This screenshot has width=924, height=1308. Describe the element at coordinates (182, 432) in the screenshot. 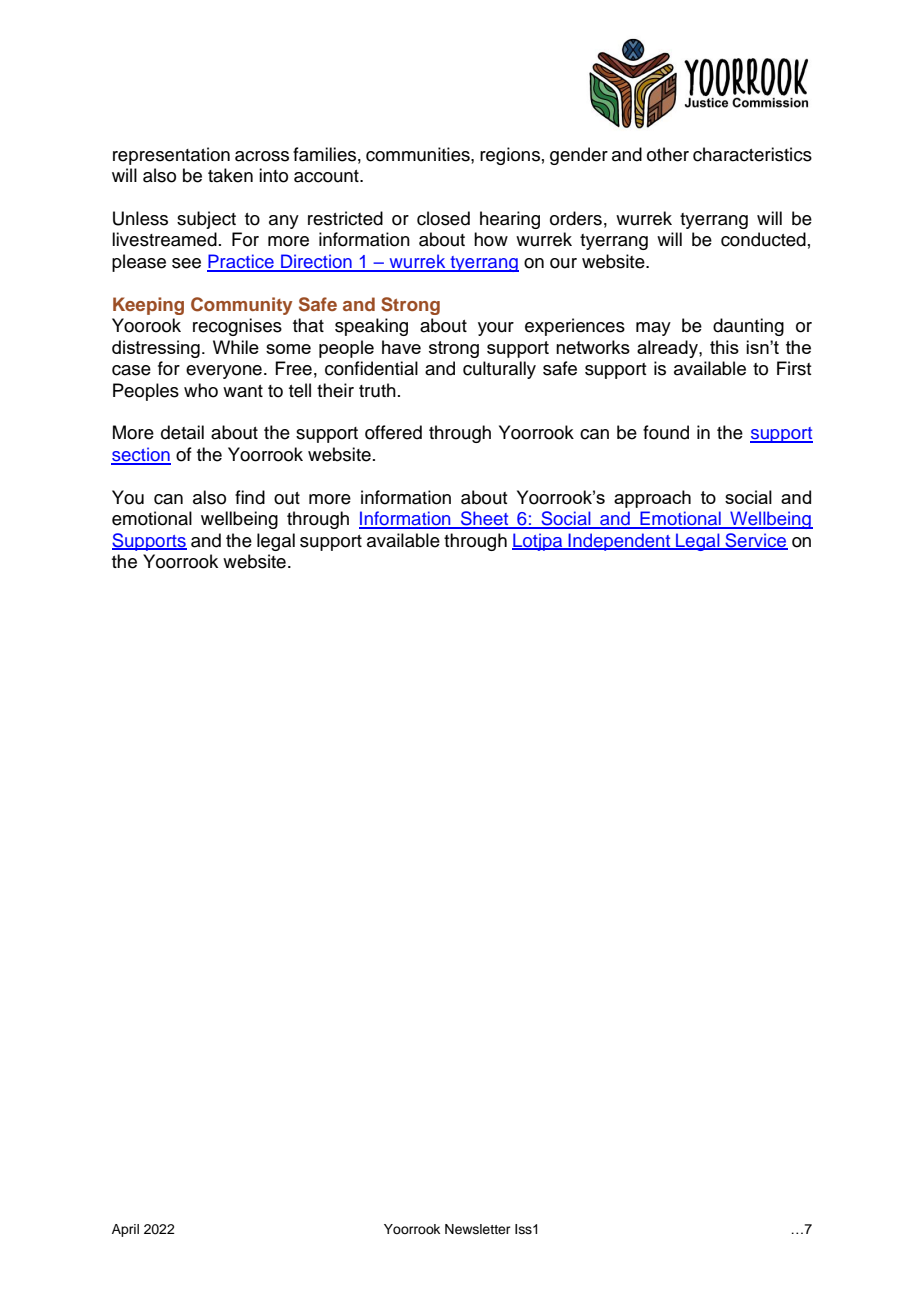

I see `detail` at that location.
